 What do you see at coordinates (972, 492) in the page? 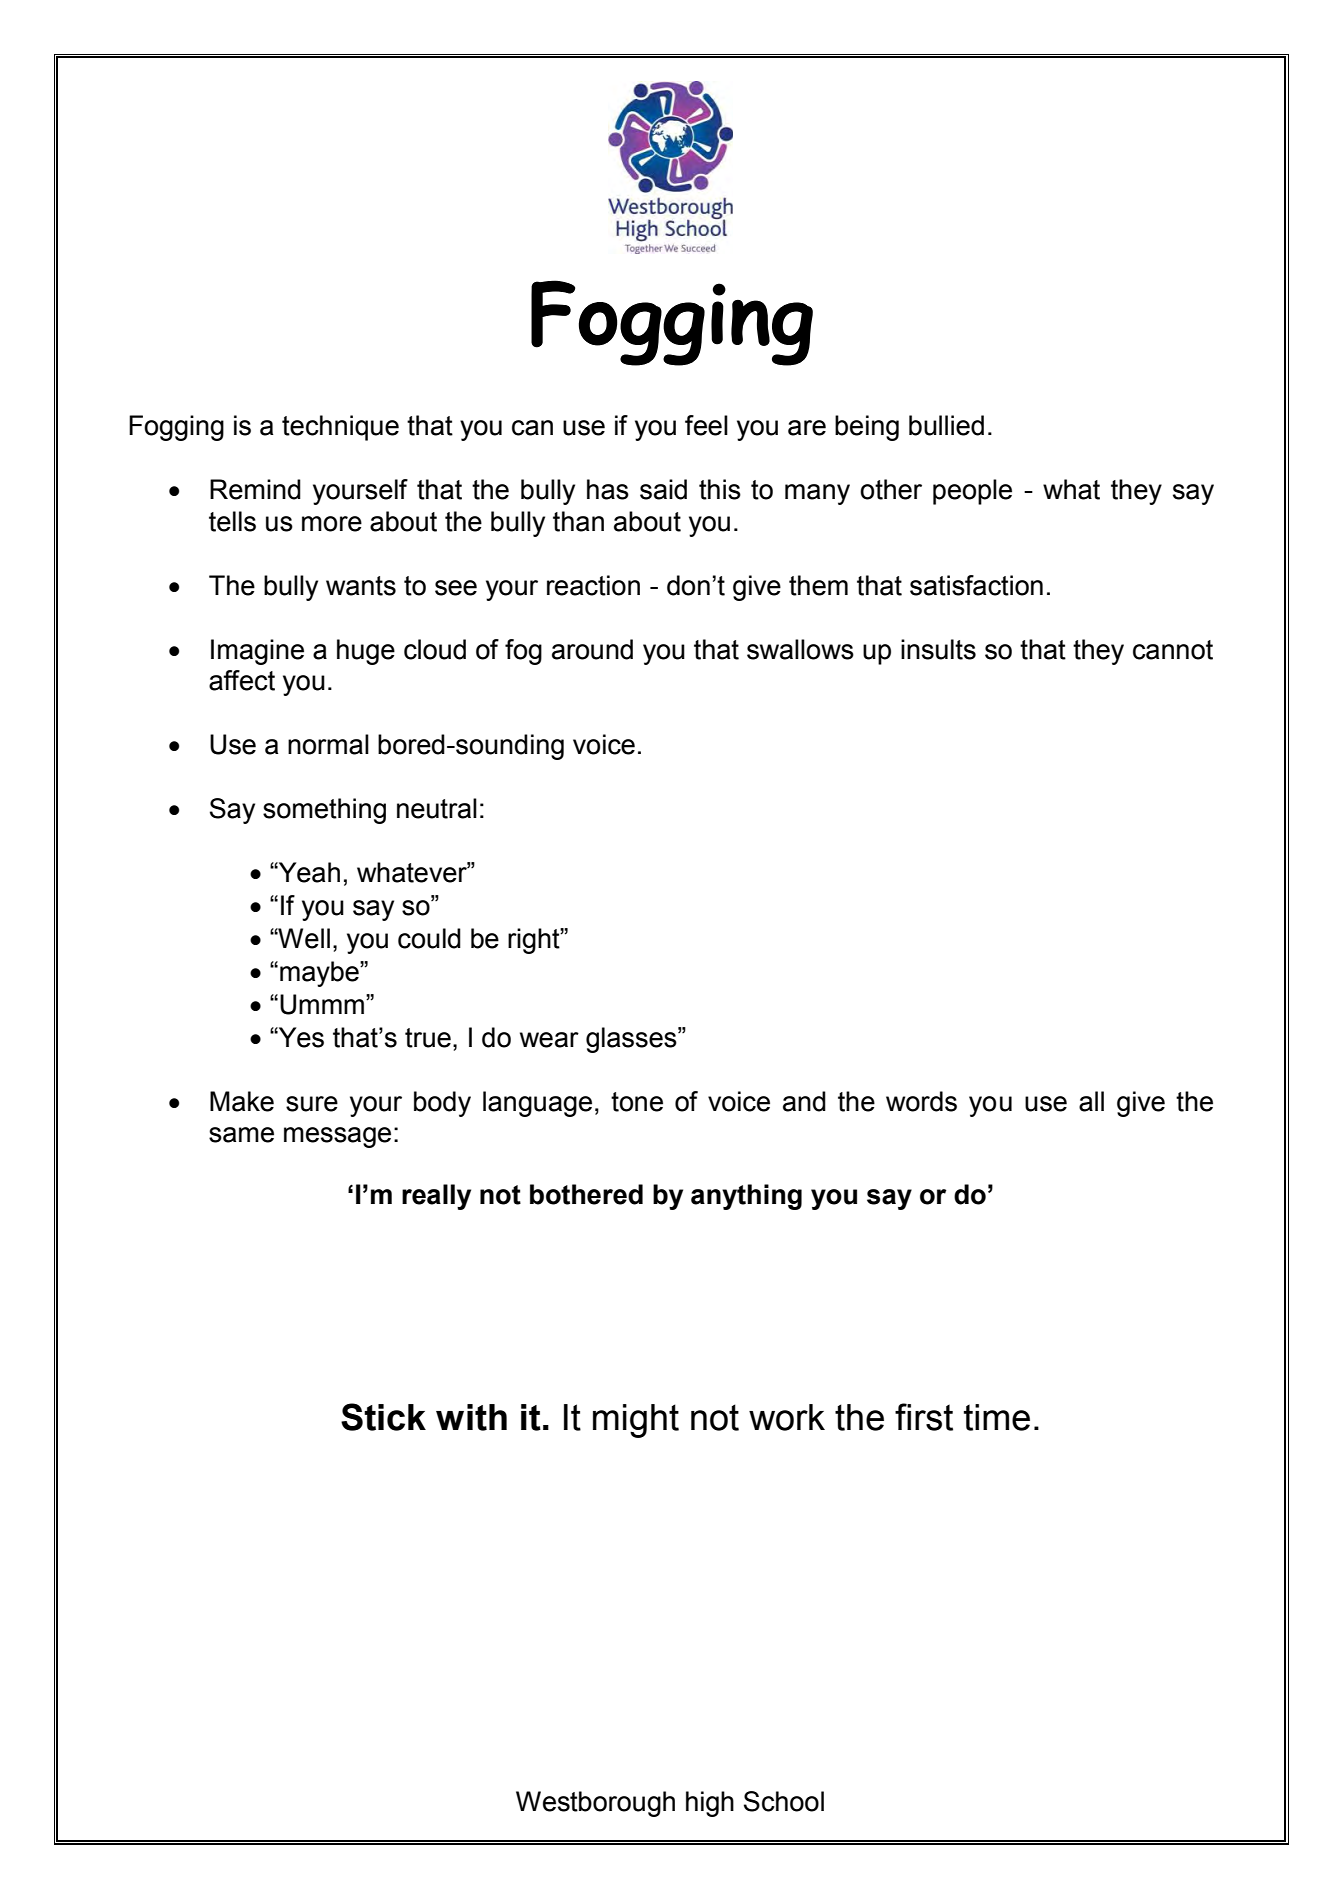
I see `people` at bounding box center [972, 492].
